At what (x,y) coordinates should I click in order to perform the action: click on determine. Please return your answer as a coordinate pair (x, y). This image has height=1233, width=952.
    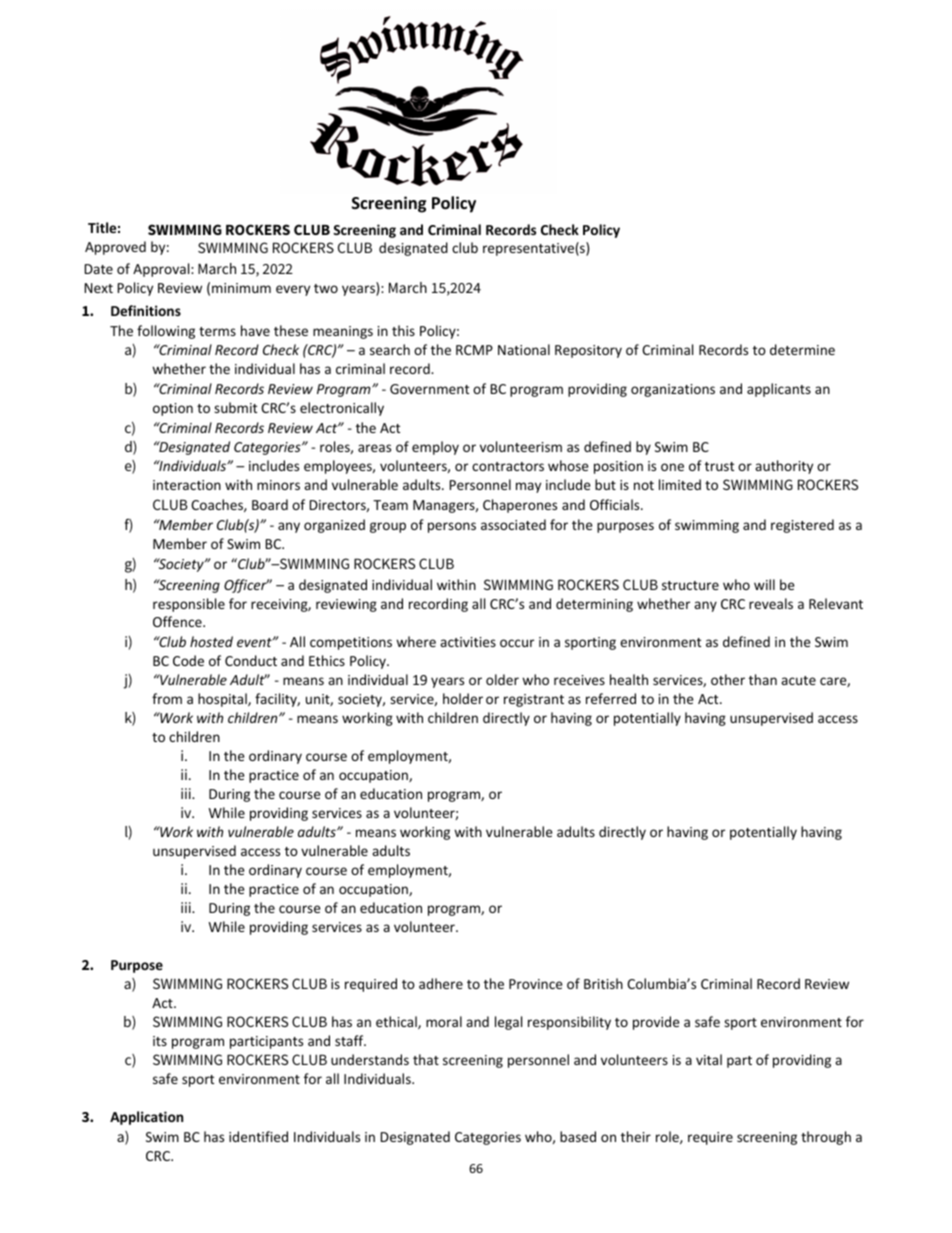
    Looking at the image, I should click on (802, 349).
